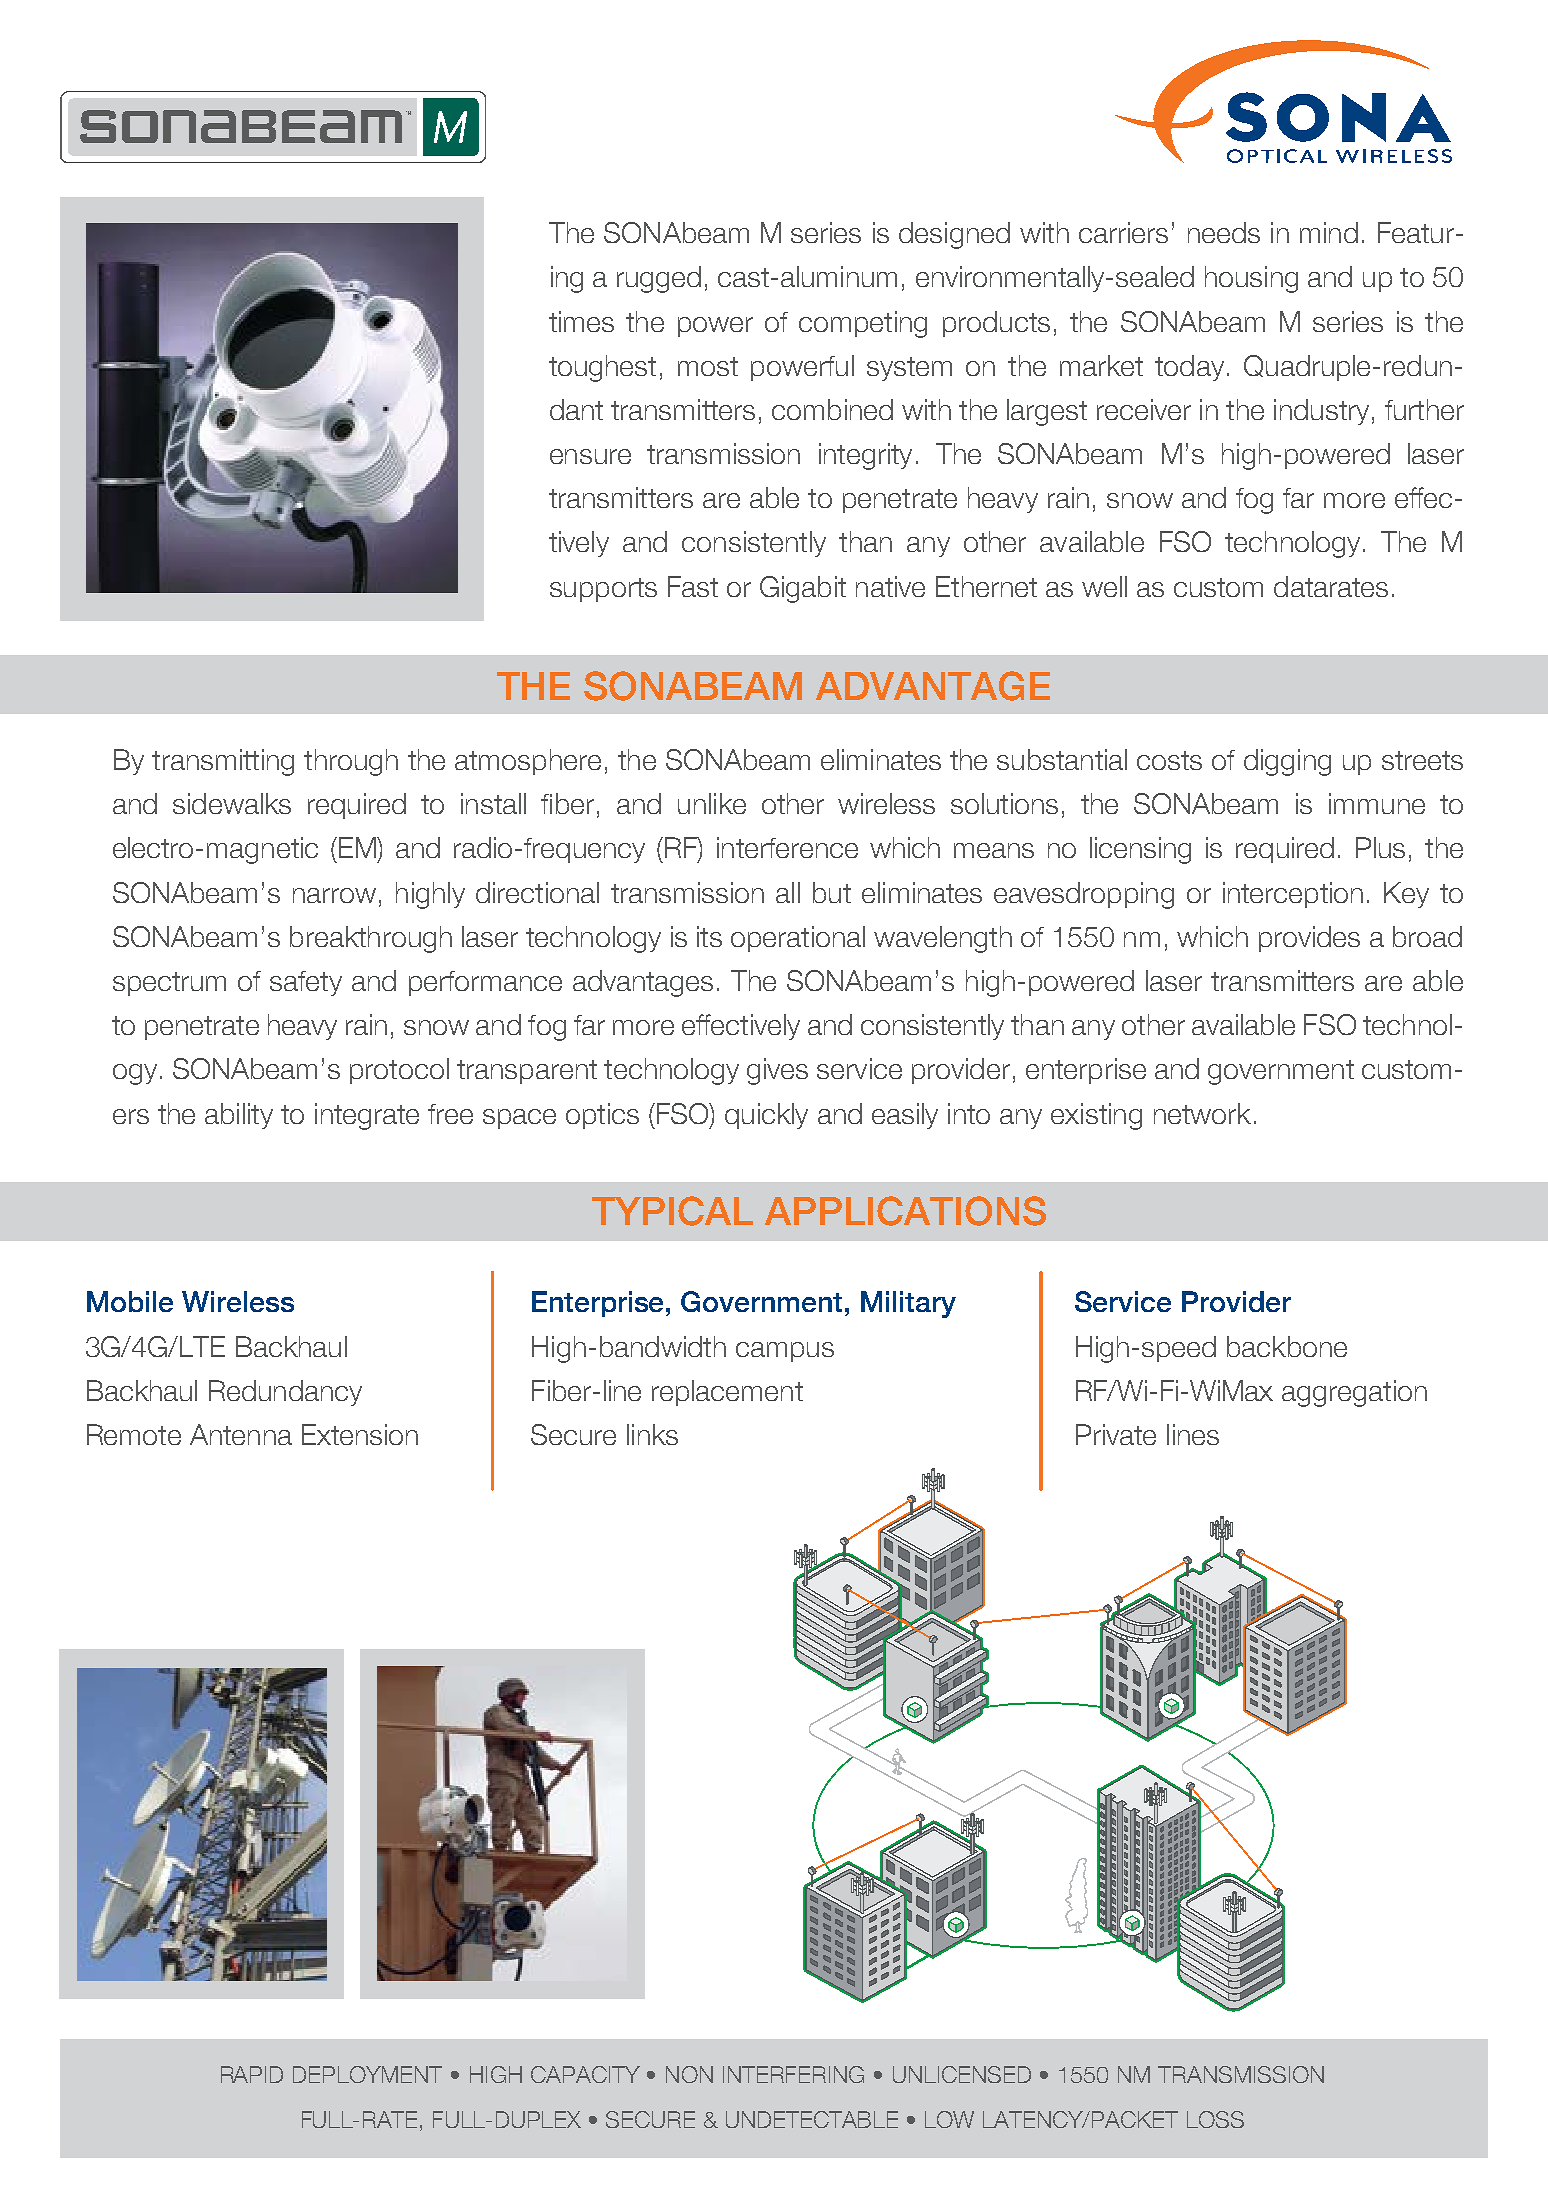 The width and height of the screenshot is (1548, 2189). Describe the element at coordinates (1293, 895) in the screenshot. I see `interception` at that location.
